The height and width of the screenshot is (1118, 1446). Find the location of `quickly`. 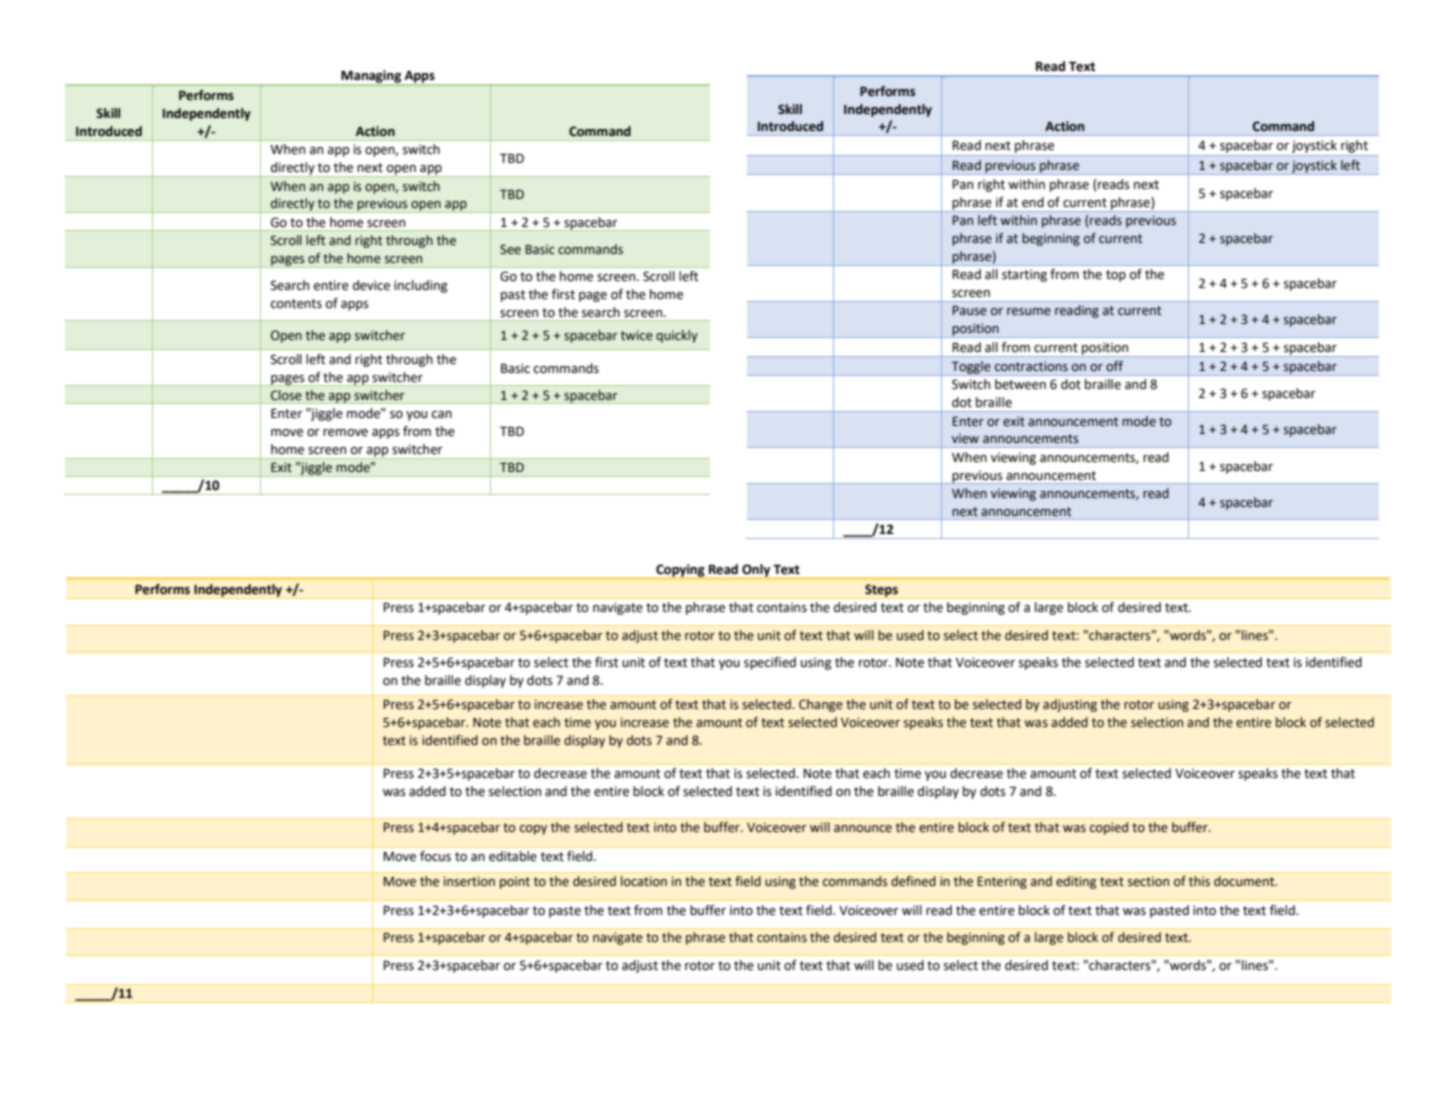

quickly is located at coordinates (677, 336).
